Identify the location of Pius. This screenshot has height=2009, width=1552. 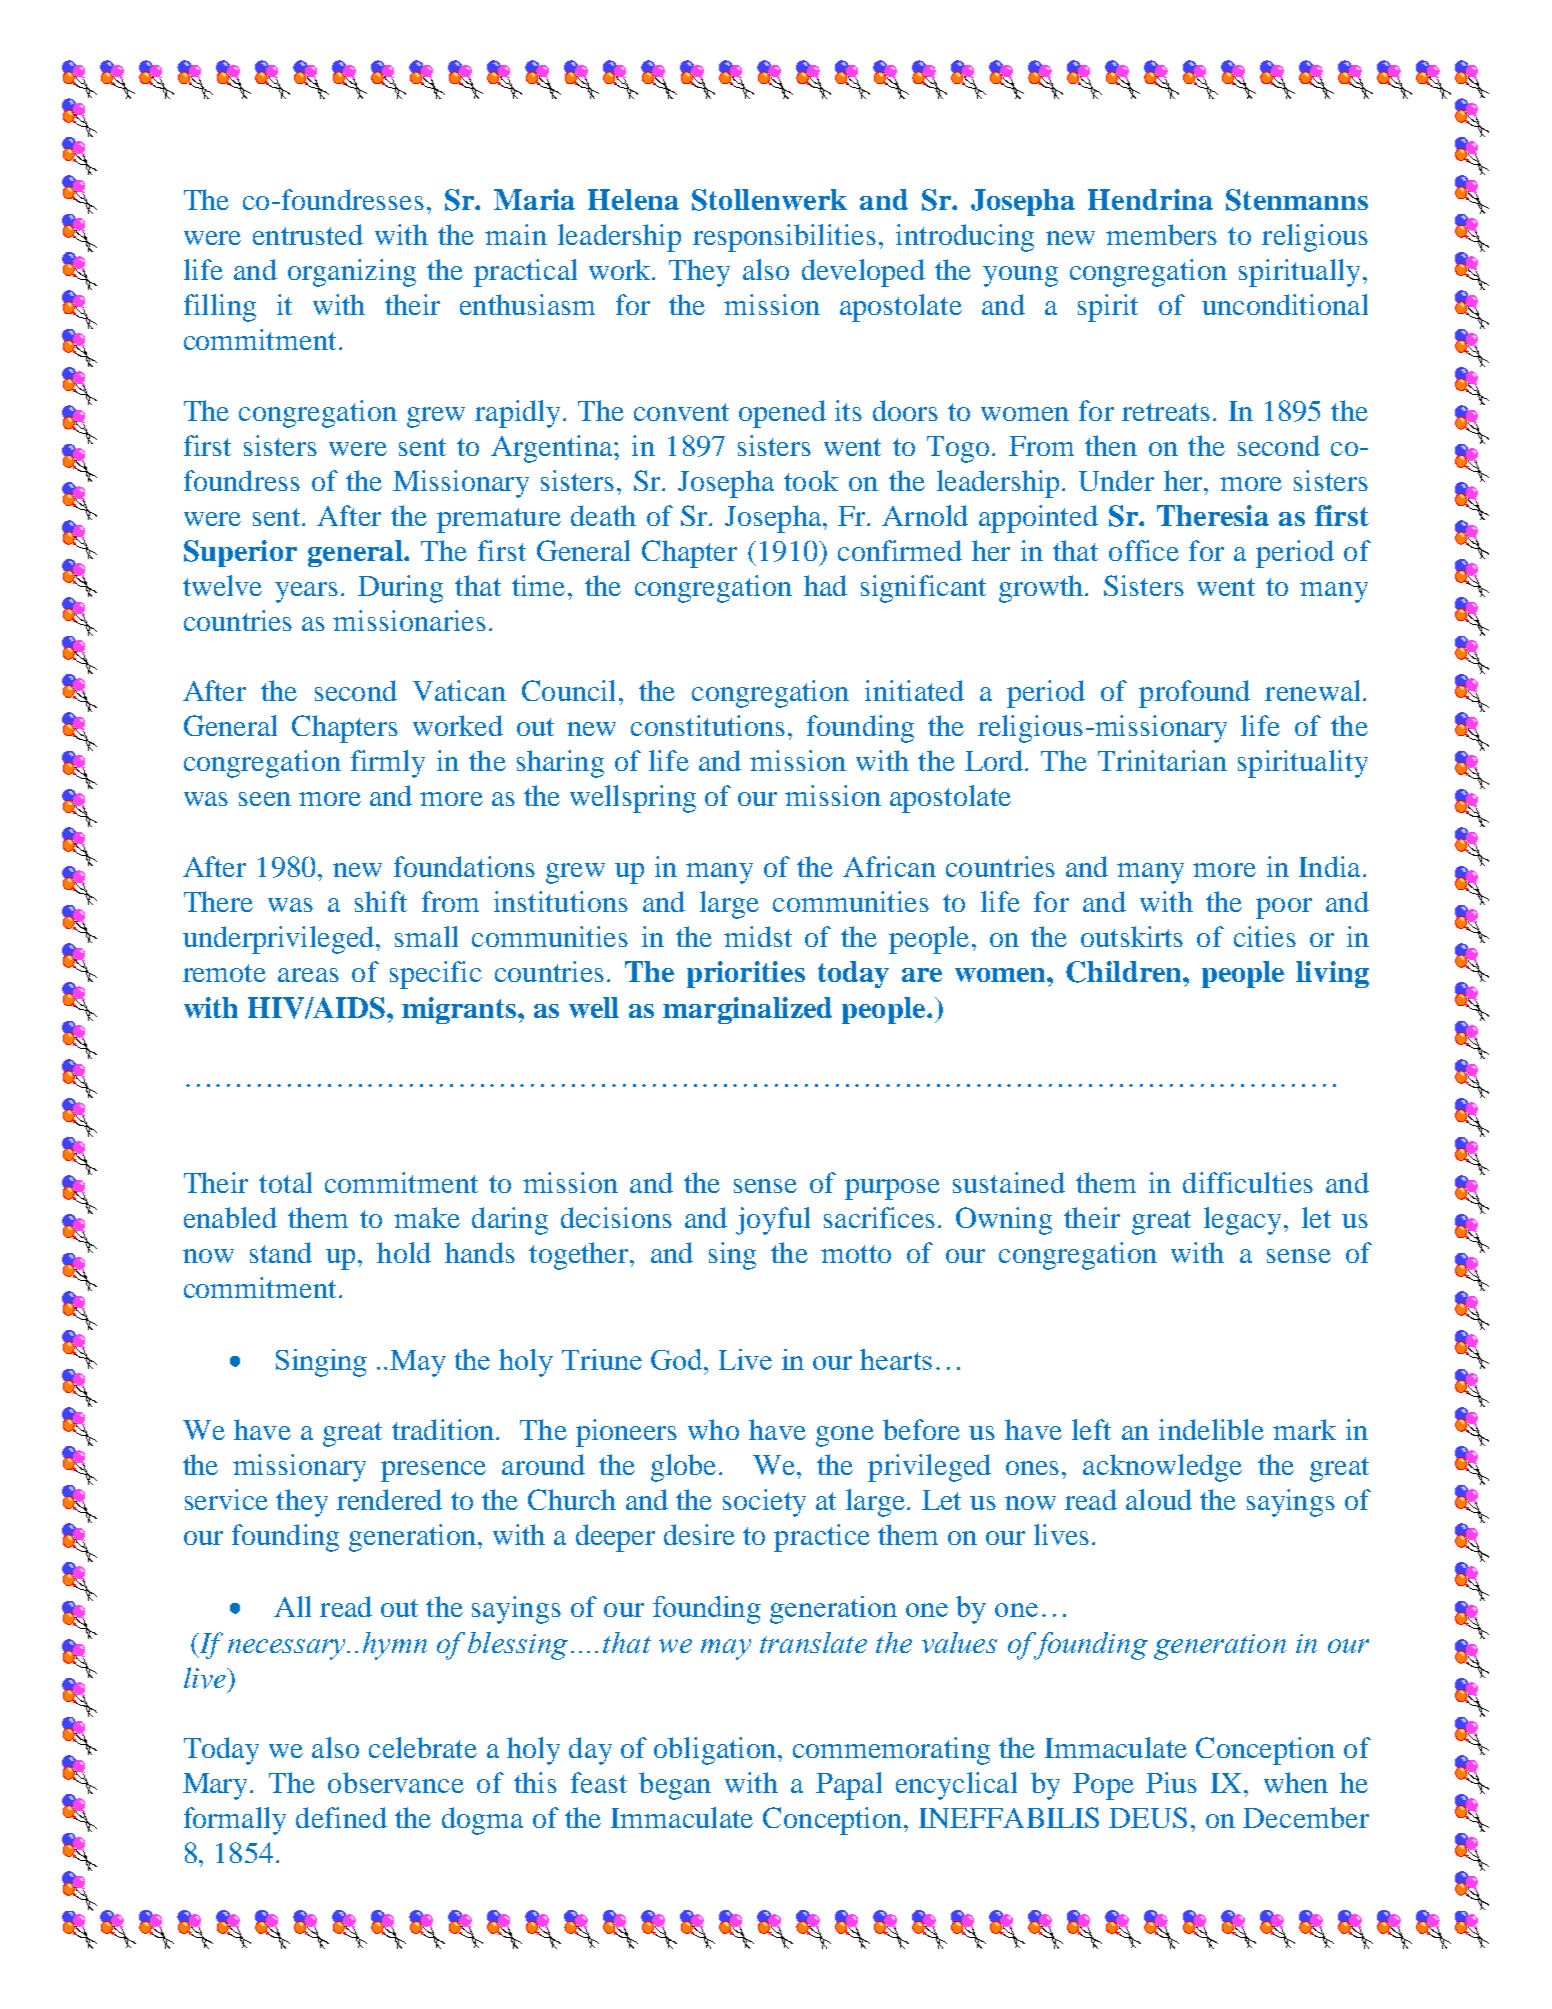
(1171, 1782).
